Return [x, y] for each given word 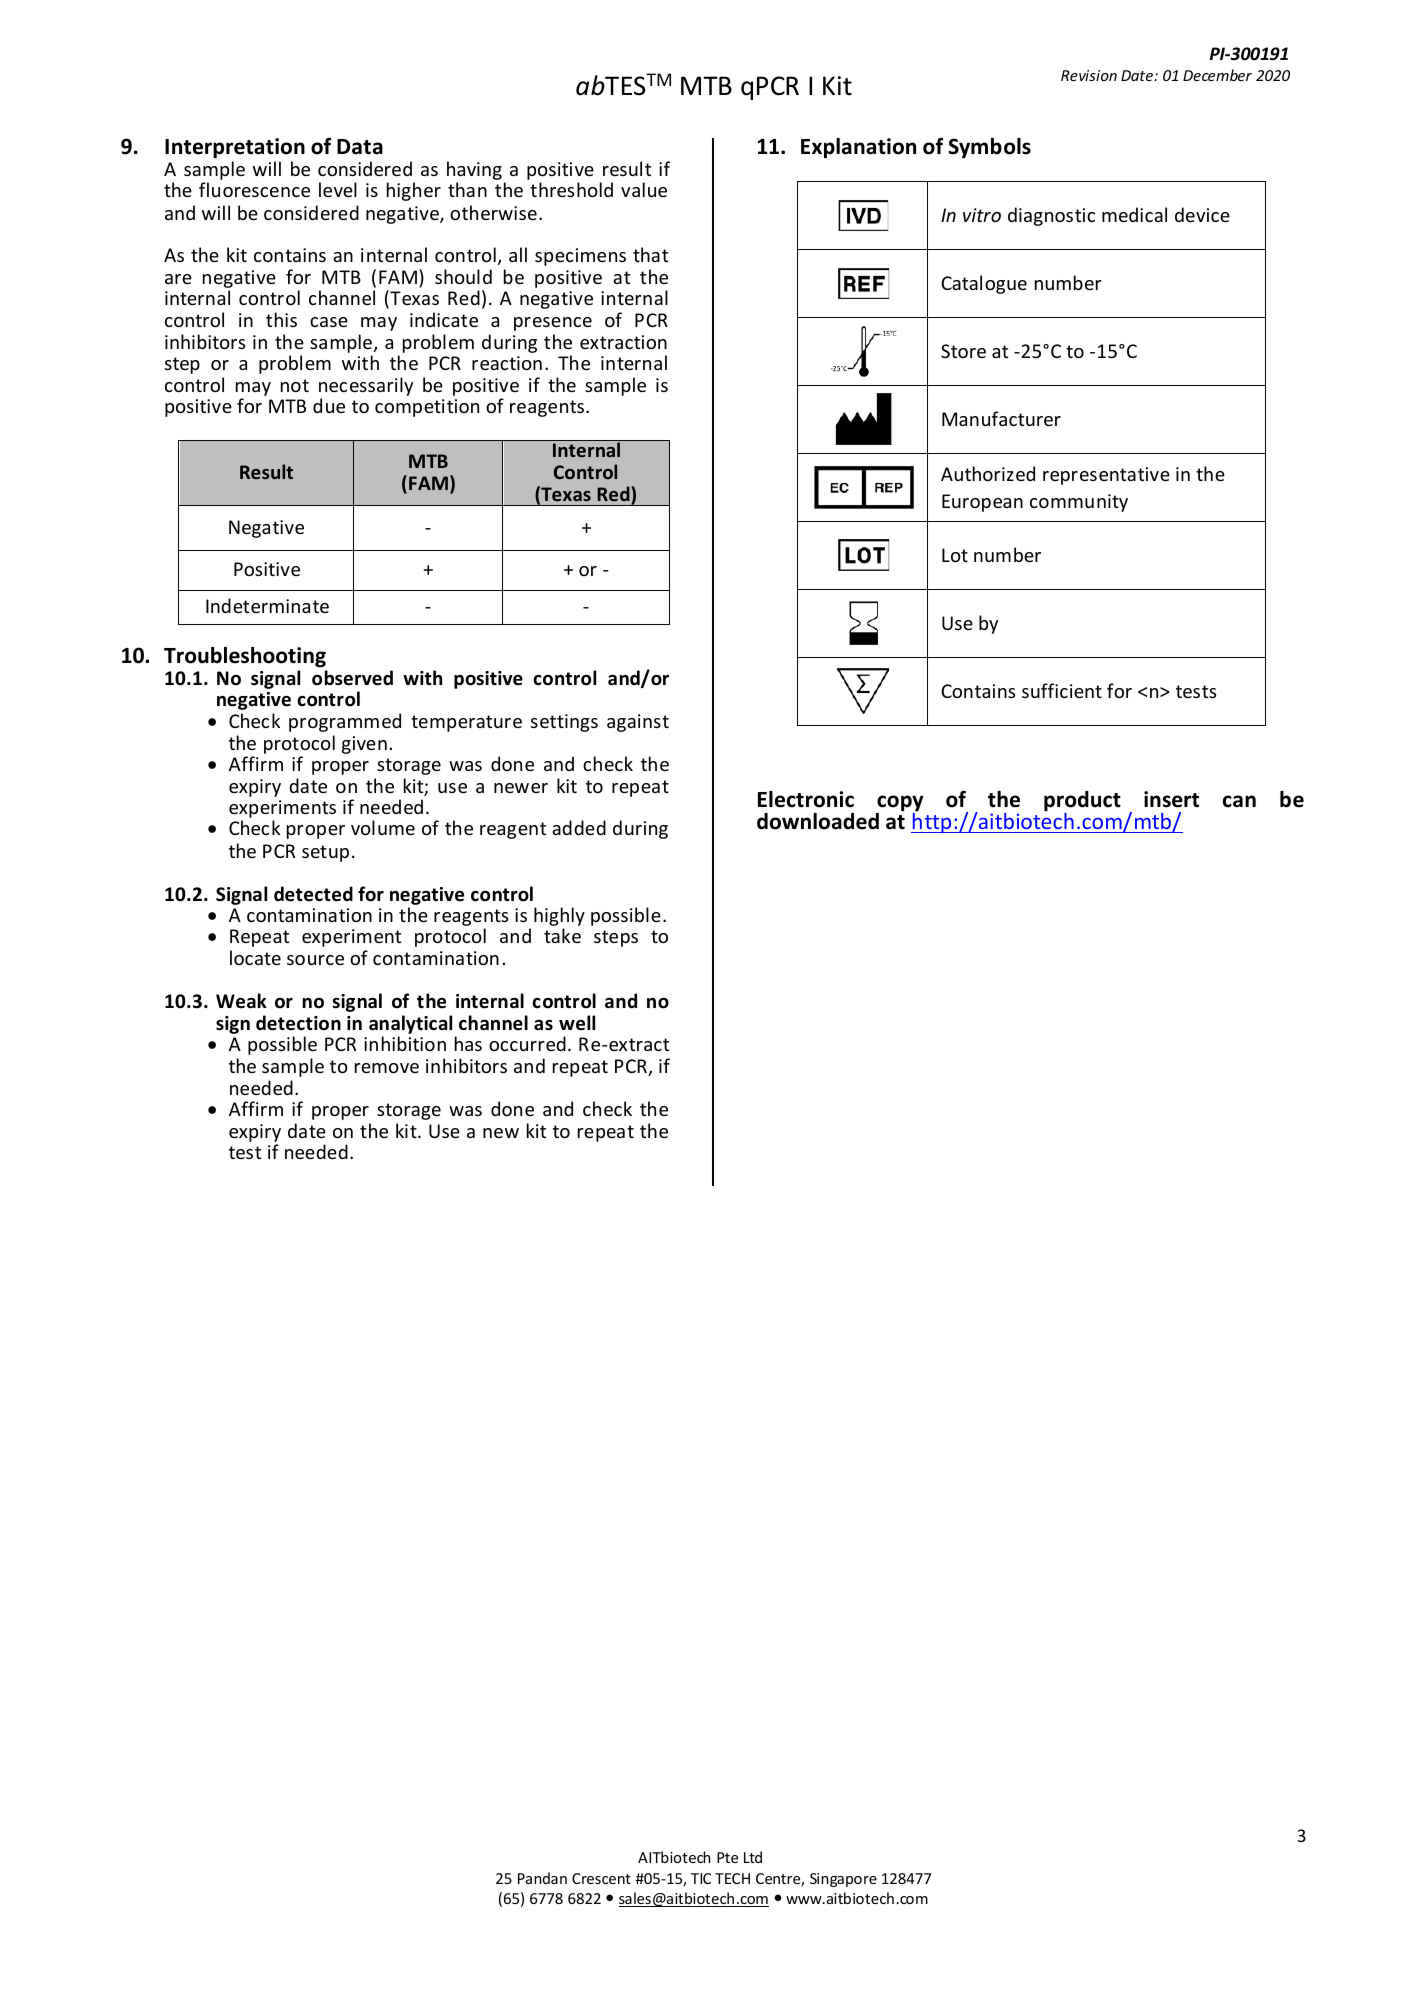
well [577, 1023]
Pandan [542, 1878]
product [1082, 802]
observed [352, 678]
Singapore [843, 1880]
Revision [1089, 75]
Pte [727, 1857]
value [644, 189]
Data [360, 147]
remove [387, 1068]
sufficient [1062, 690]
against [638, 723]
